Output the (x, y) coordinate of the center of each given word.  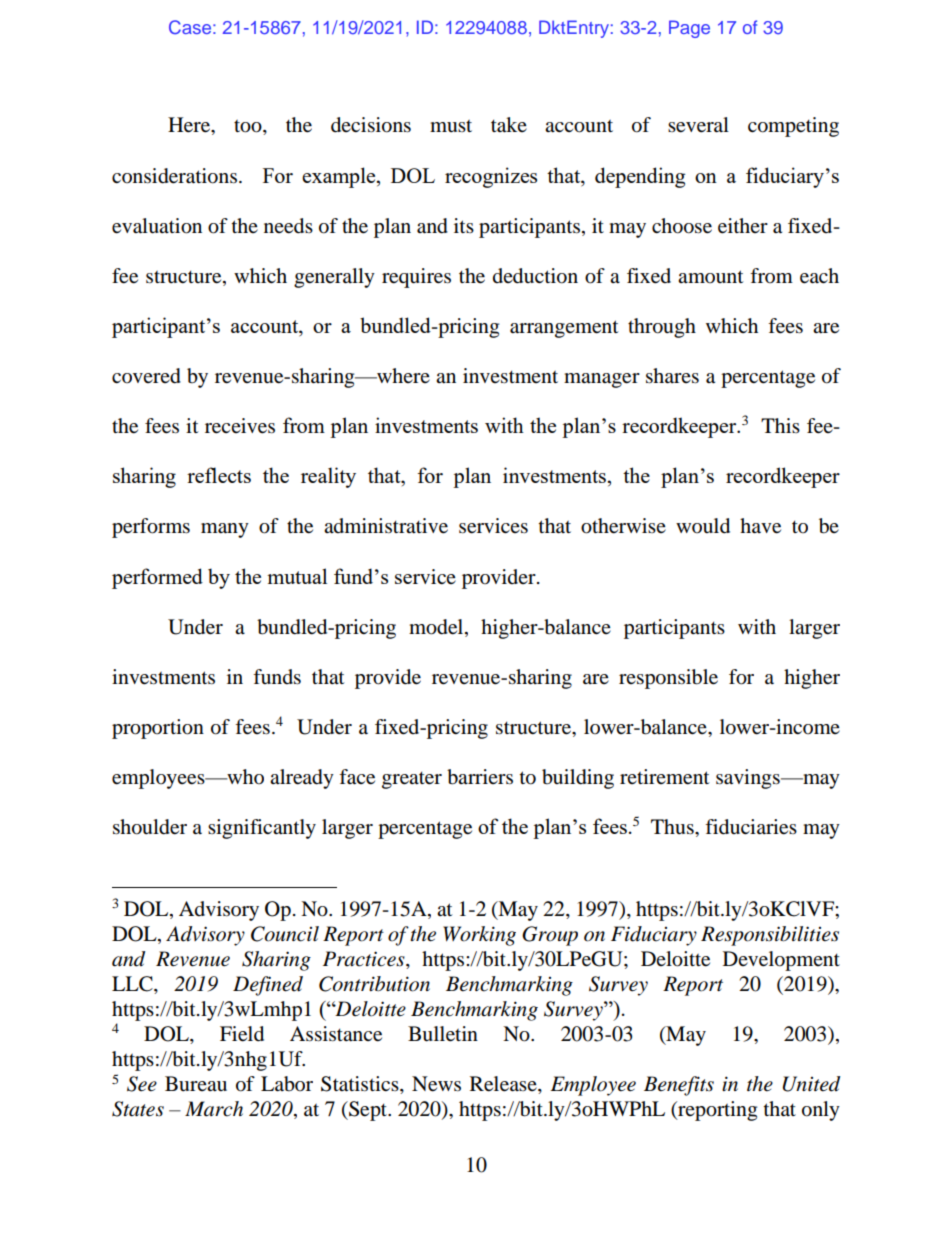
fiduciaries (751, 827)
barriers (480, 777)
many (225, 530)
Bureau (196, 1084)
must (451, 126)
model (437, 627)
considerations (174, 176)
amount (710, 277)
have (760, 526)
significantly (262, 829)
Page (689, 29)
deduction (535, 276)
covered (146, 376)
